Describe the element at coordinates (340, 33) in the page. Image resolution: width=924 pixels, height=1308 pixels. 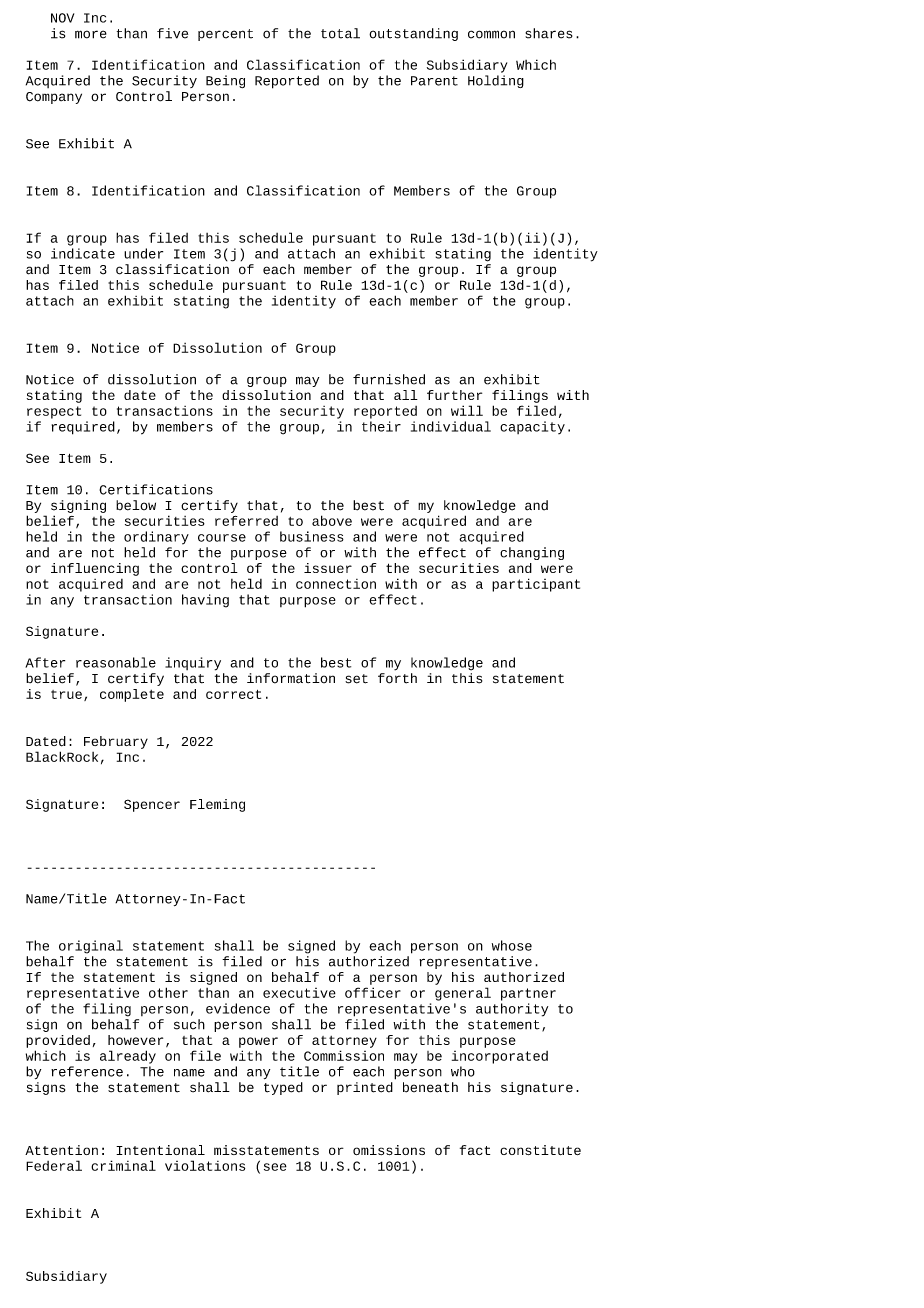
I see `total` at that location.
